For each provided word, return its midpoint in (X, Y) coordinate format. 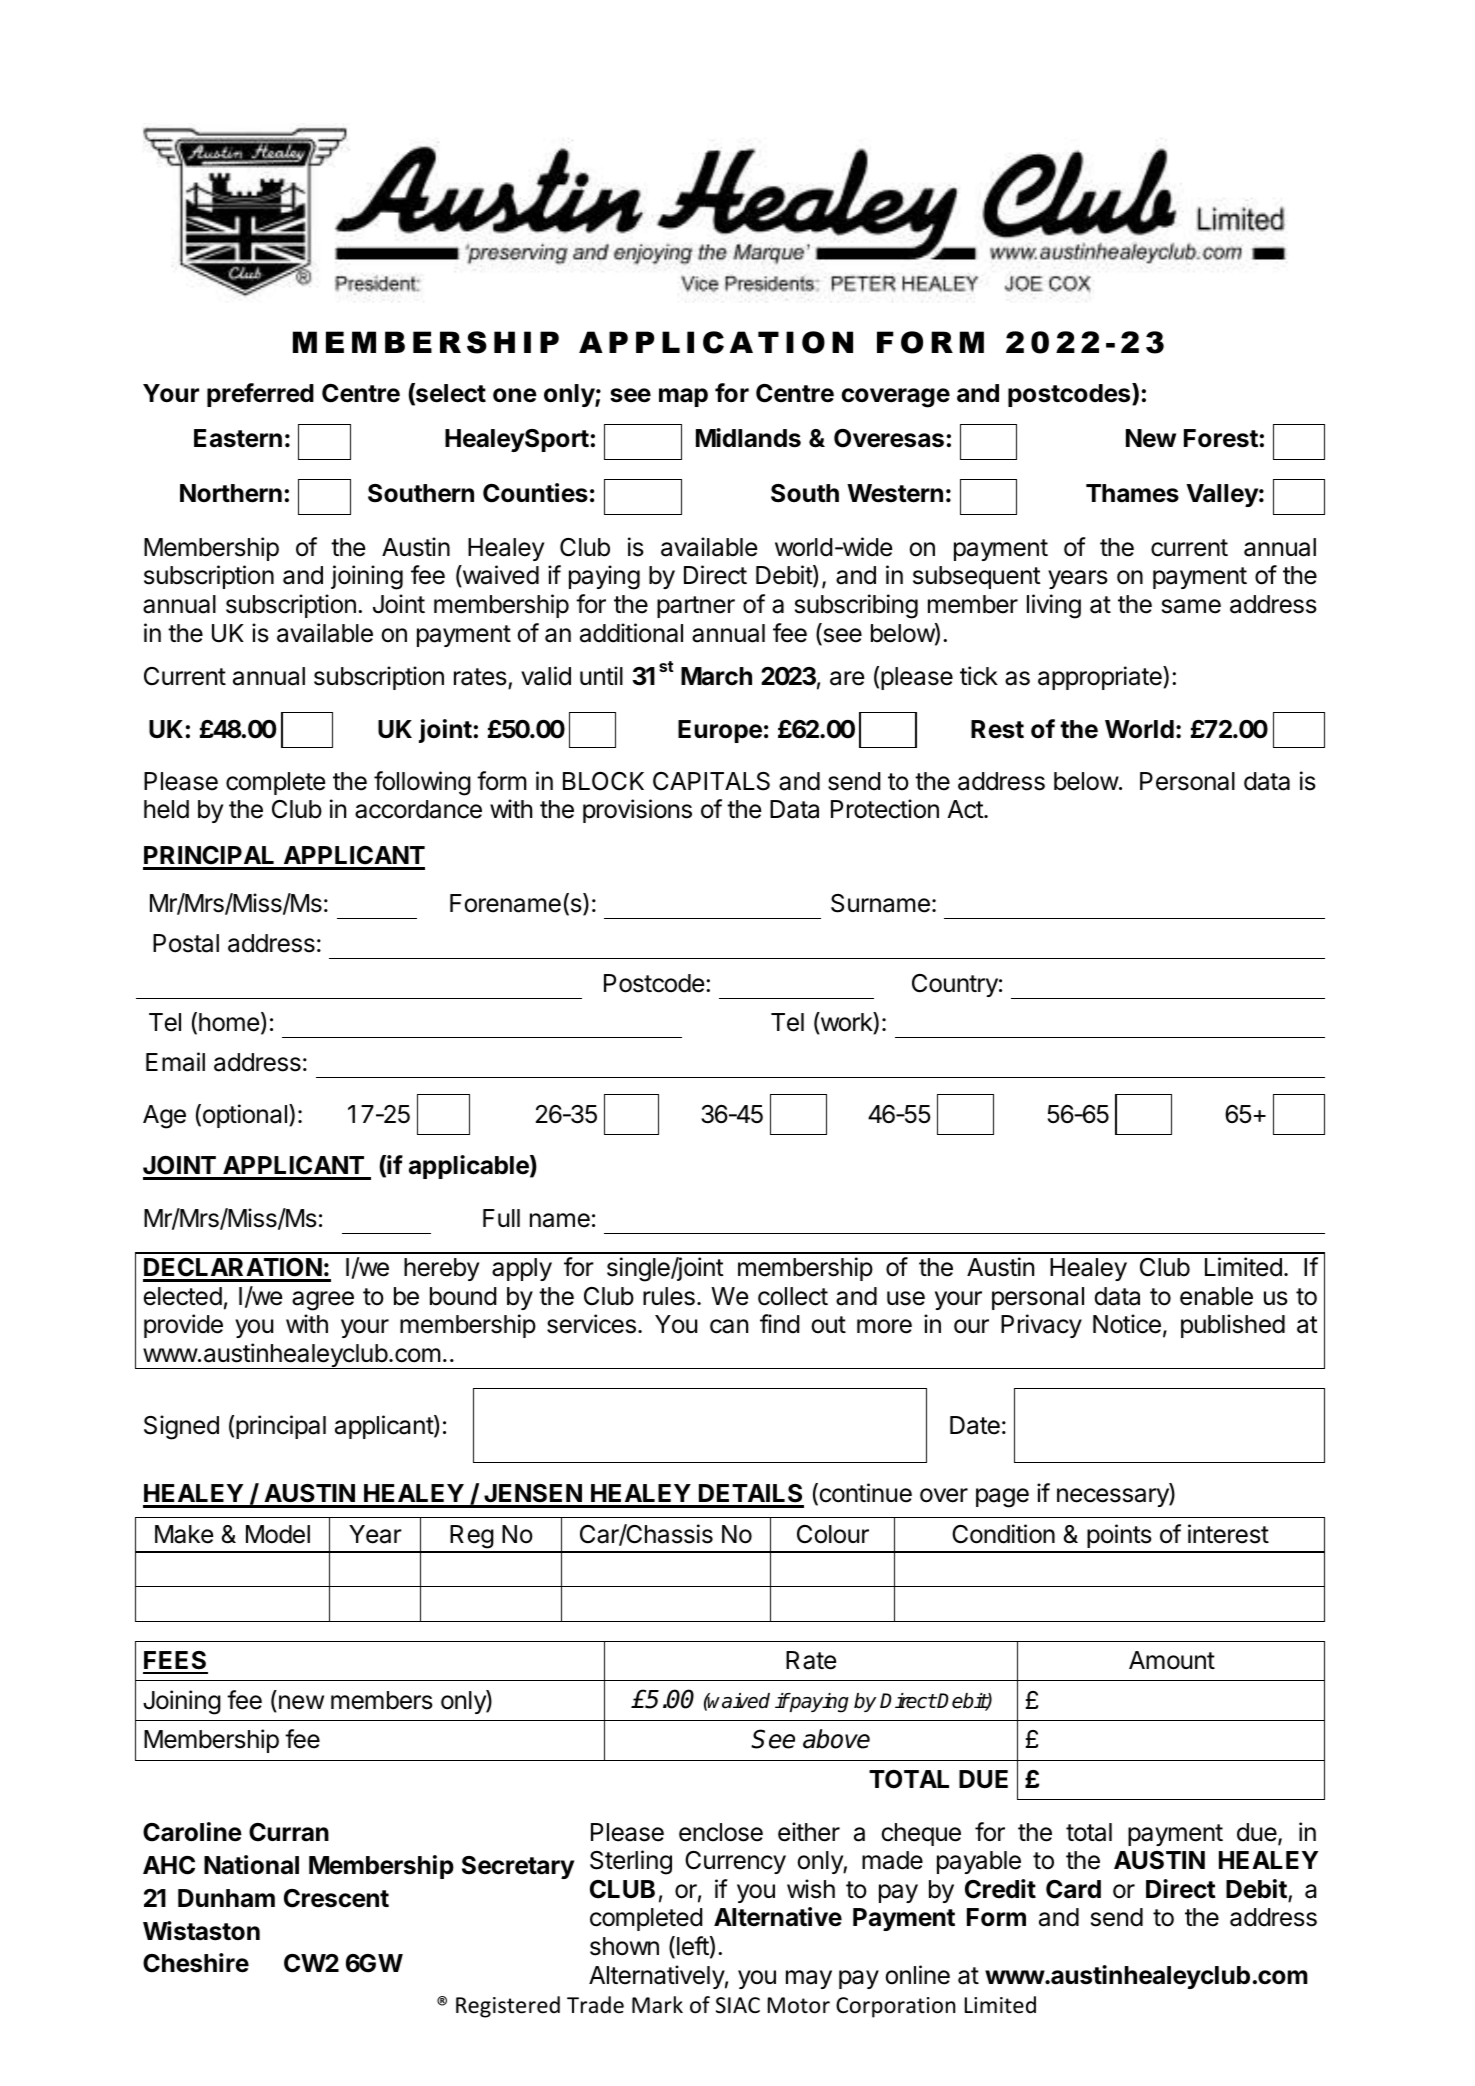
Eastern (238, 438)
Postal (186, 943)
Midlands (748, 438)
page (1002, 1498)
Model (278, 1534)
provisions (637, 811)
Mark (657, 2005)
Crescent (336, 1898)
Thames (1132, 493)
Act (966, 809)
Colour (833, 1534)
